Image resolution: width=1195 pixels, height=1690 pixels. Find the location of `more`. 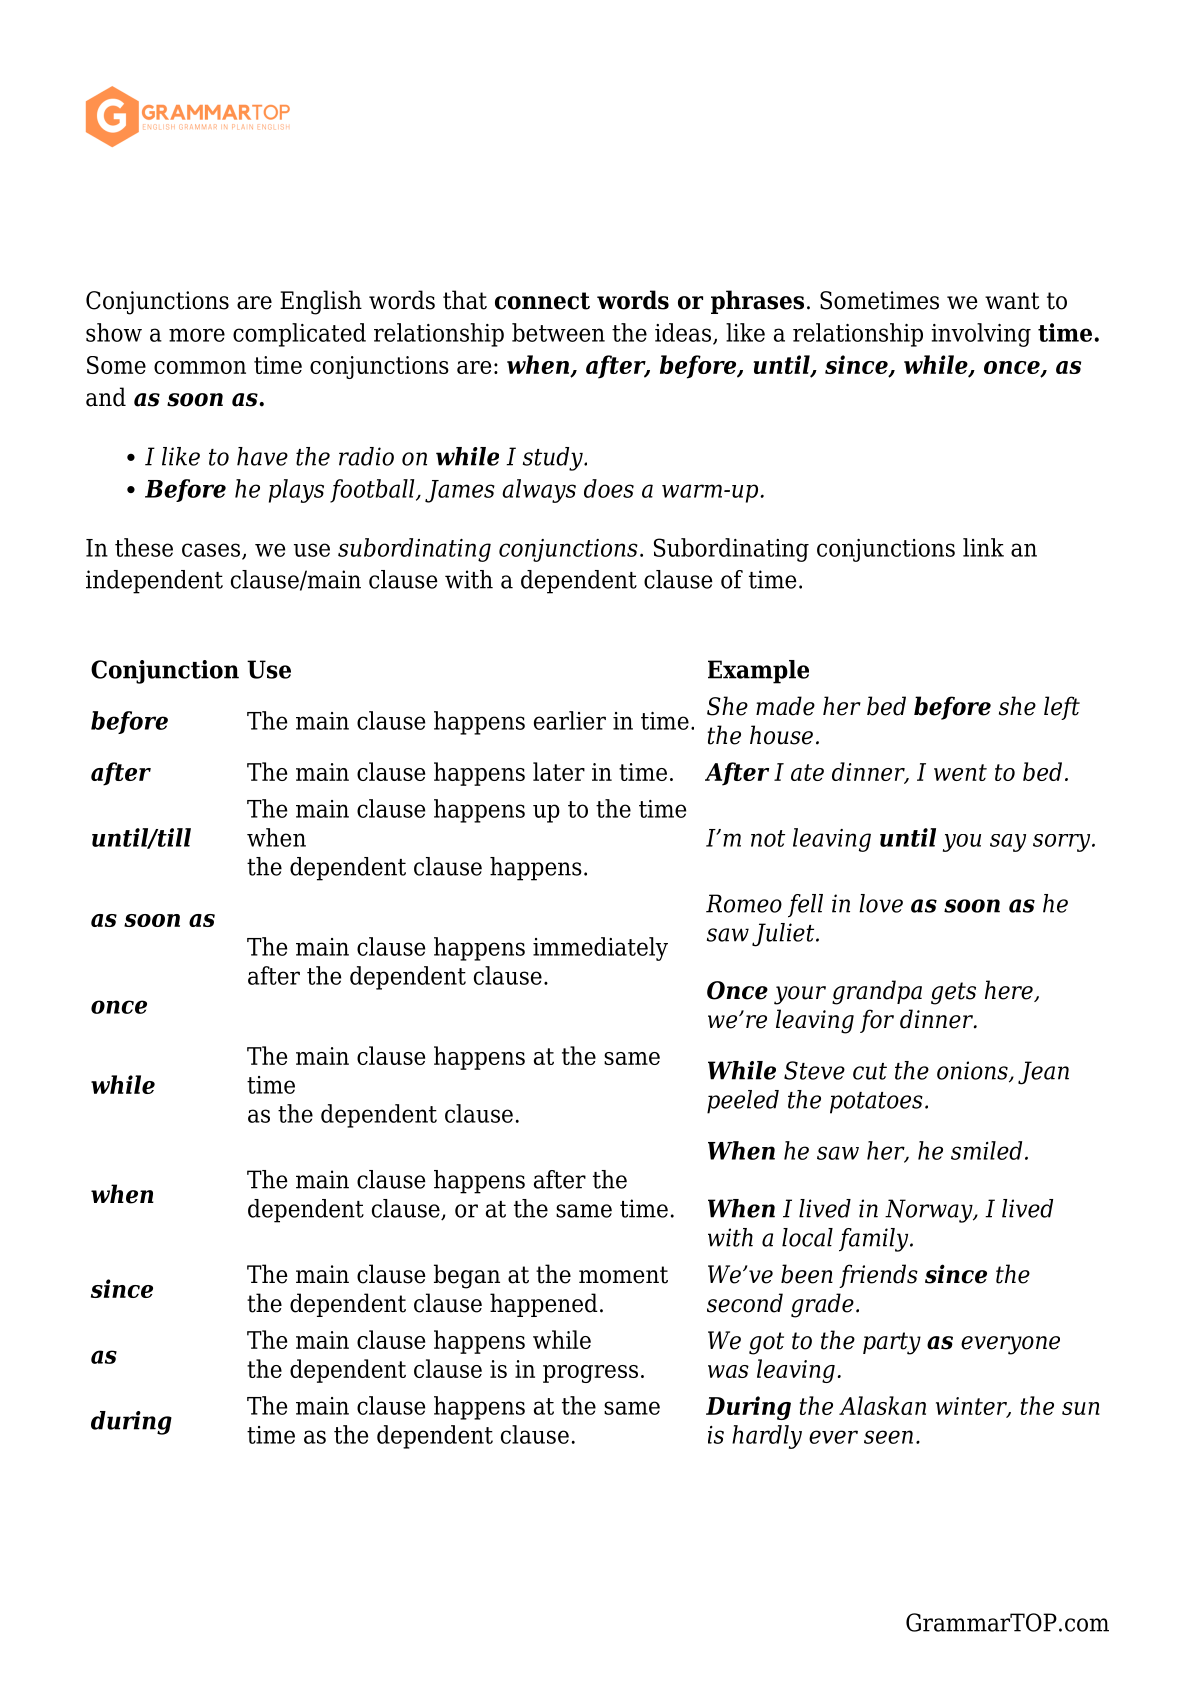

more is located at coordinates (197, 335).
